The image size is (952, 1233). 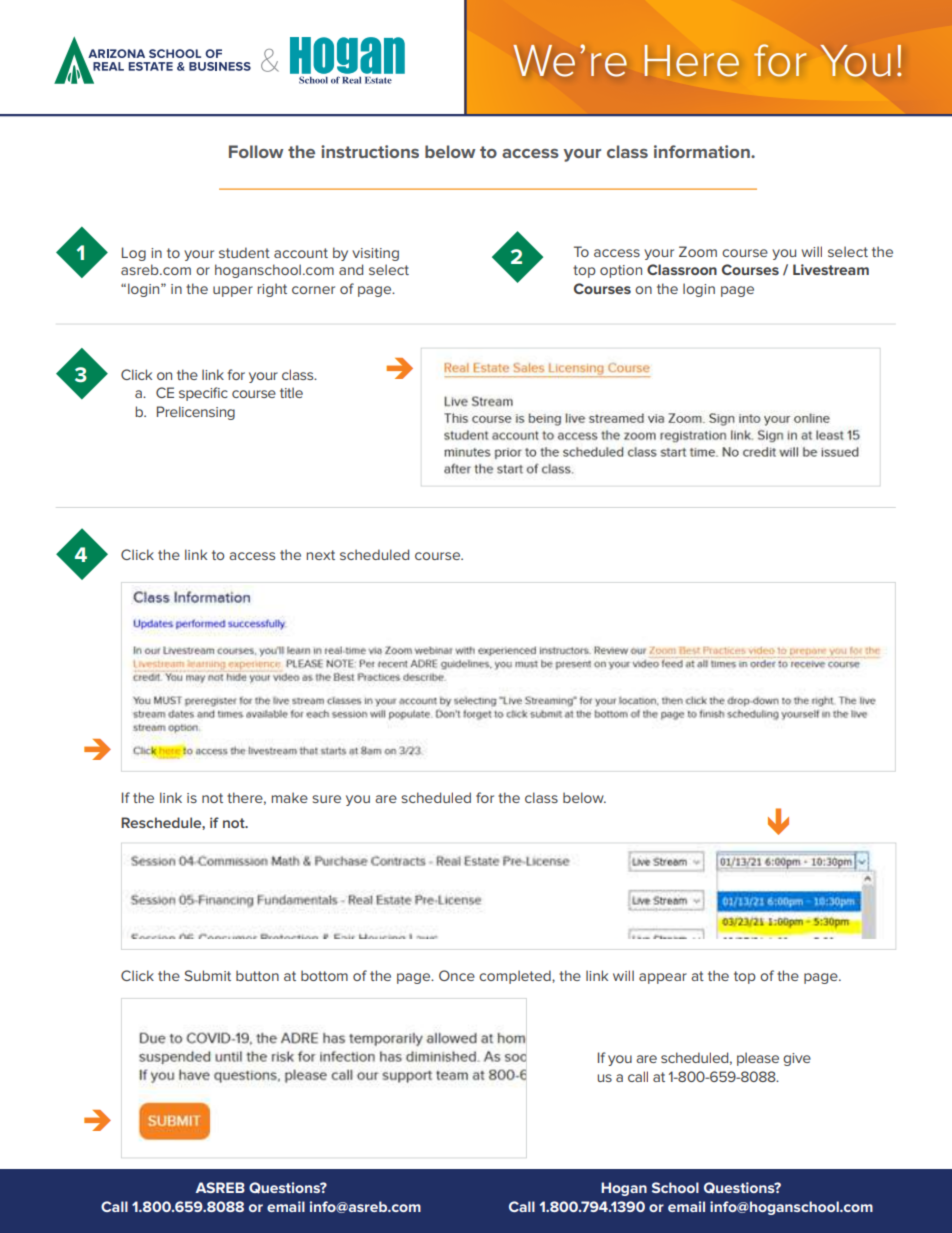 I want to click on Zoom, so click(x=698, y=251).
